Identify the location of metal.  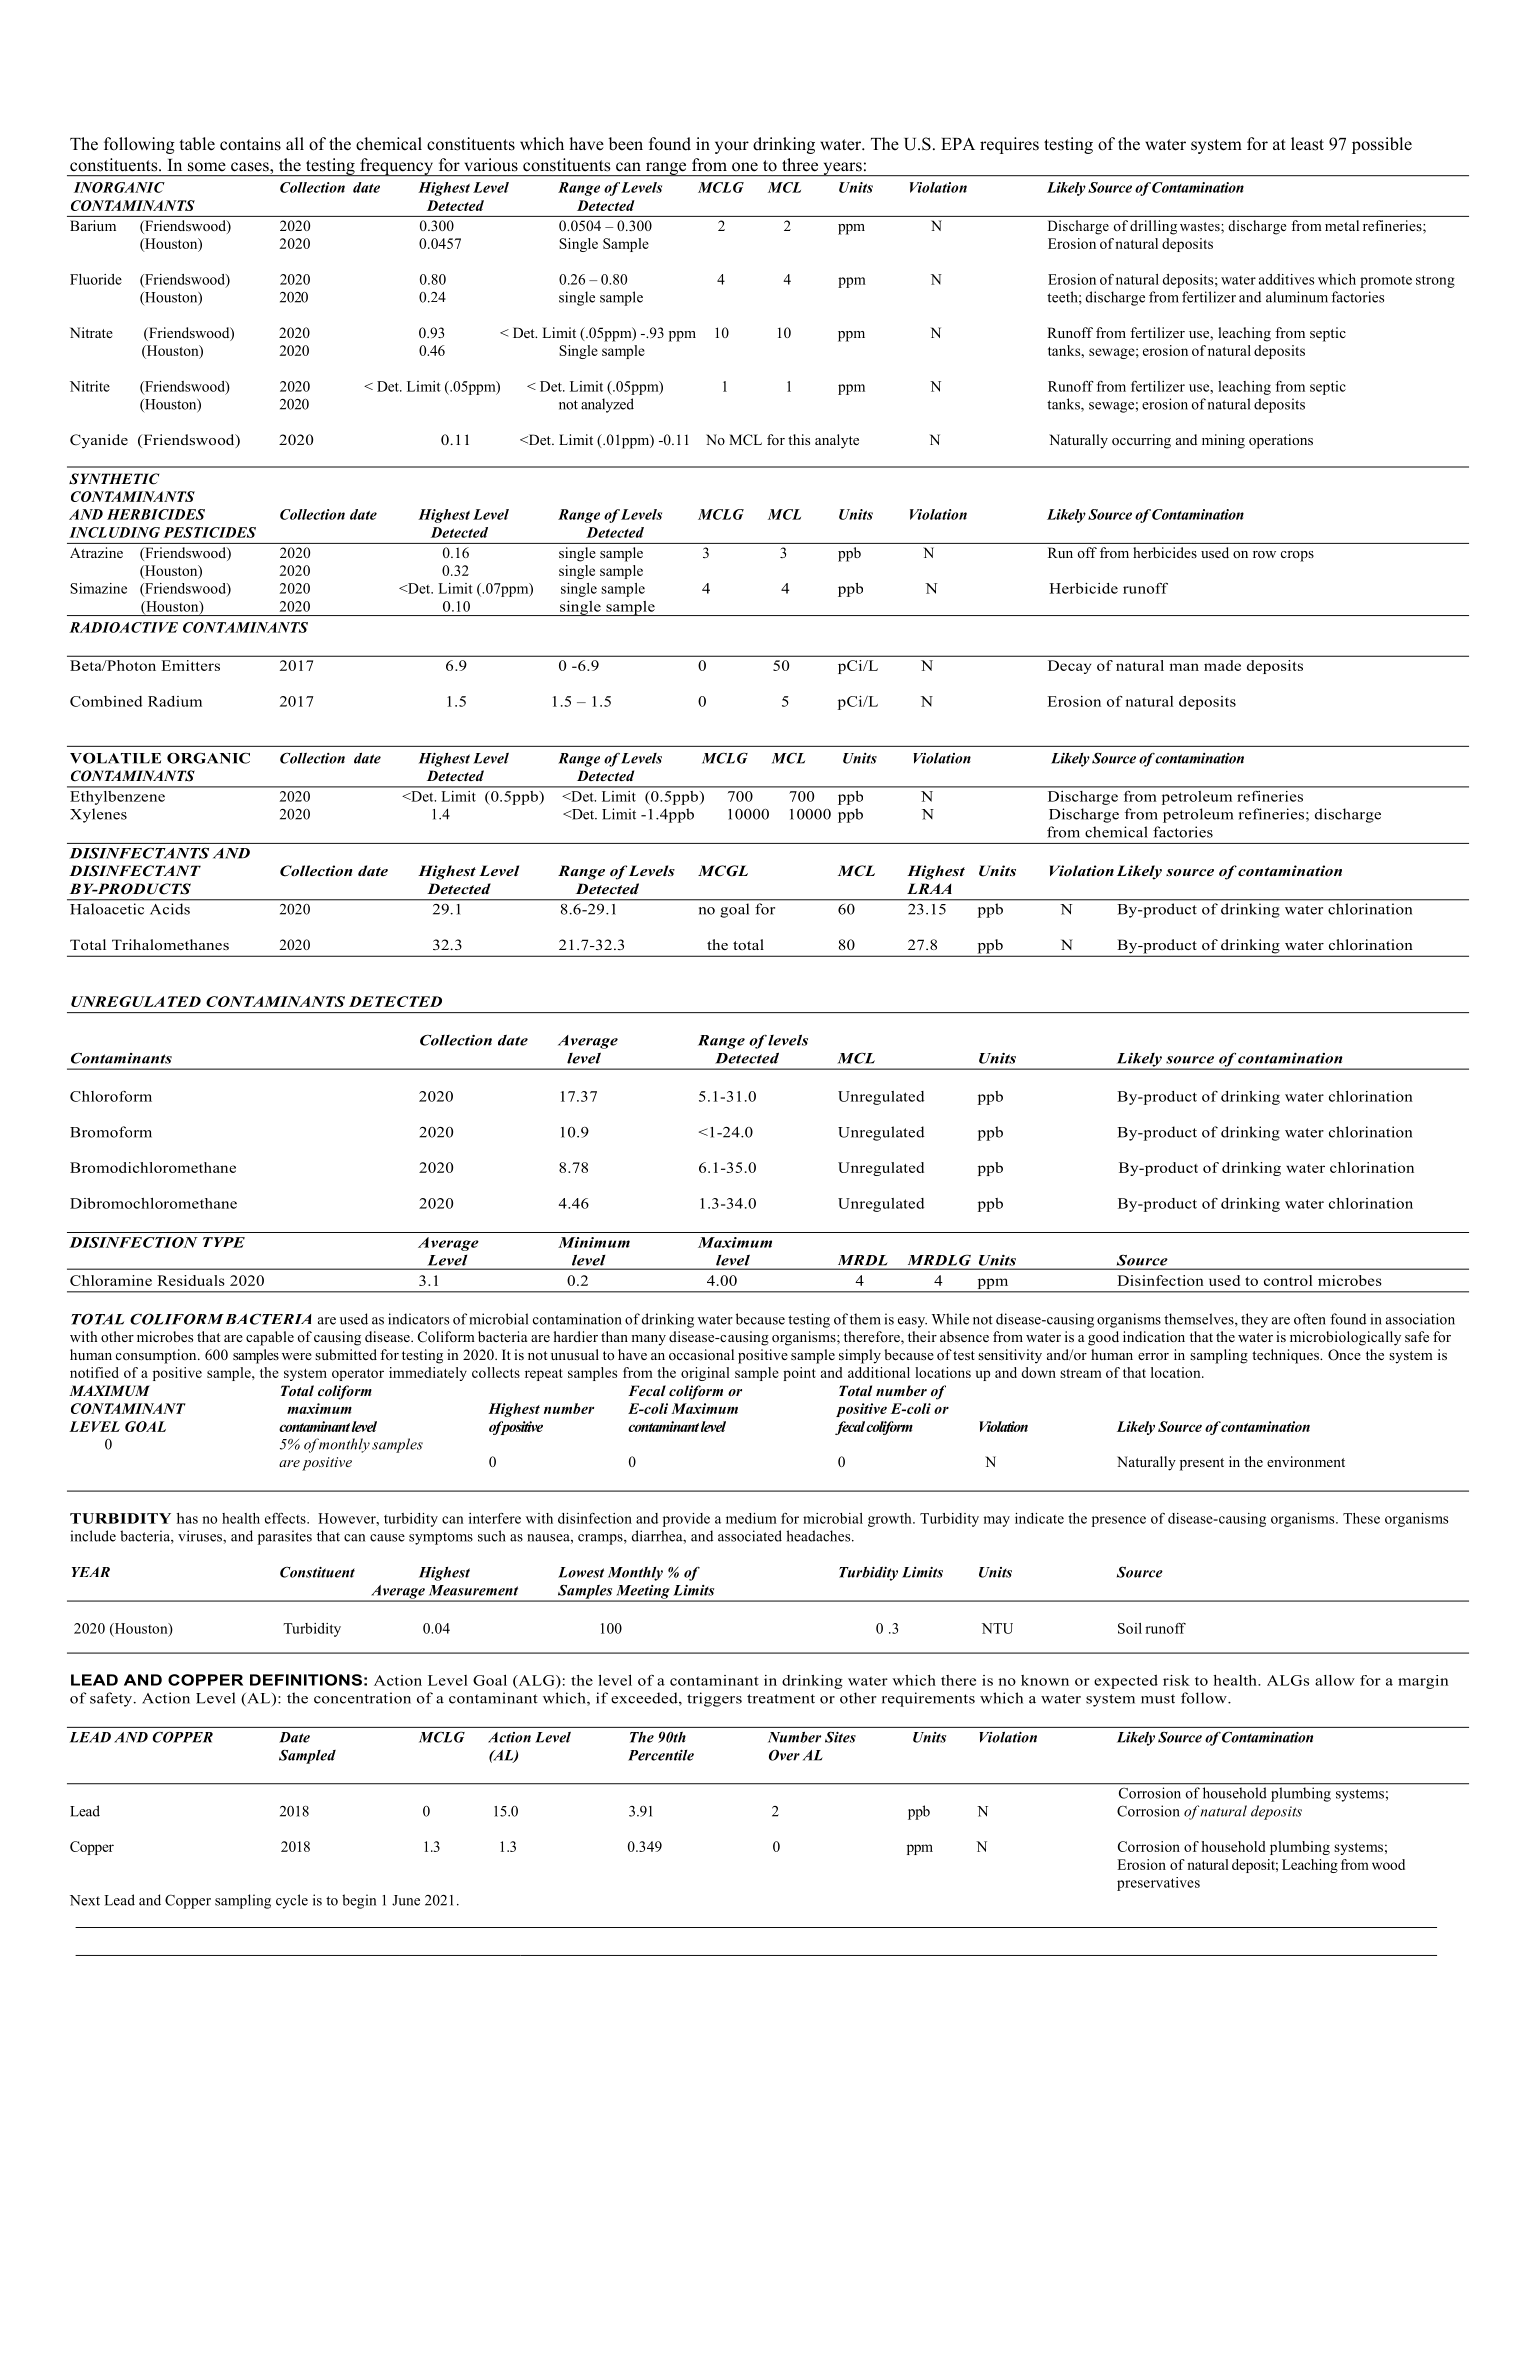
(1342, 225).
